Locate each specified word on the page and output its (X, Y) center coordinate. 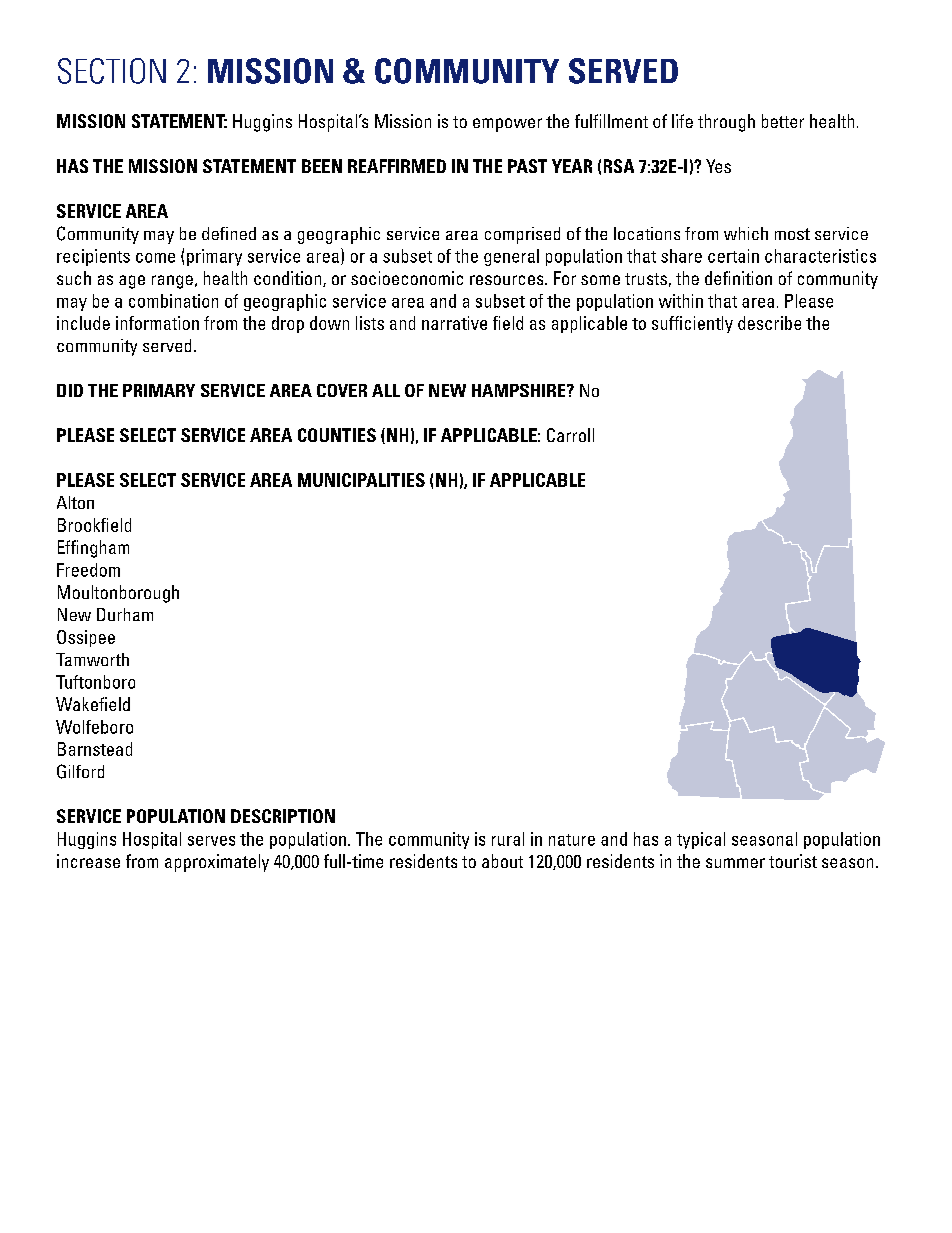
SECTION (112, 71)
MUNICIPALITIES (361, 480)
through (726, 123)
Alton (75, 502)
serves (211, 841)
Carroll (570, 435)
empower (507, 125)
